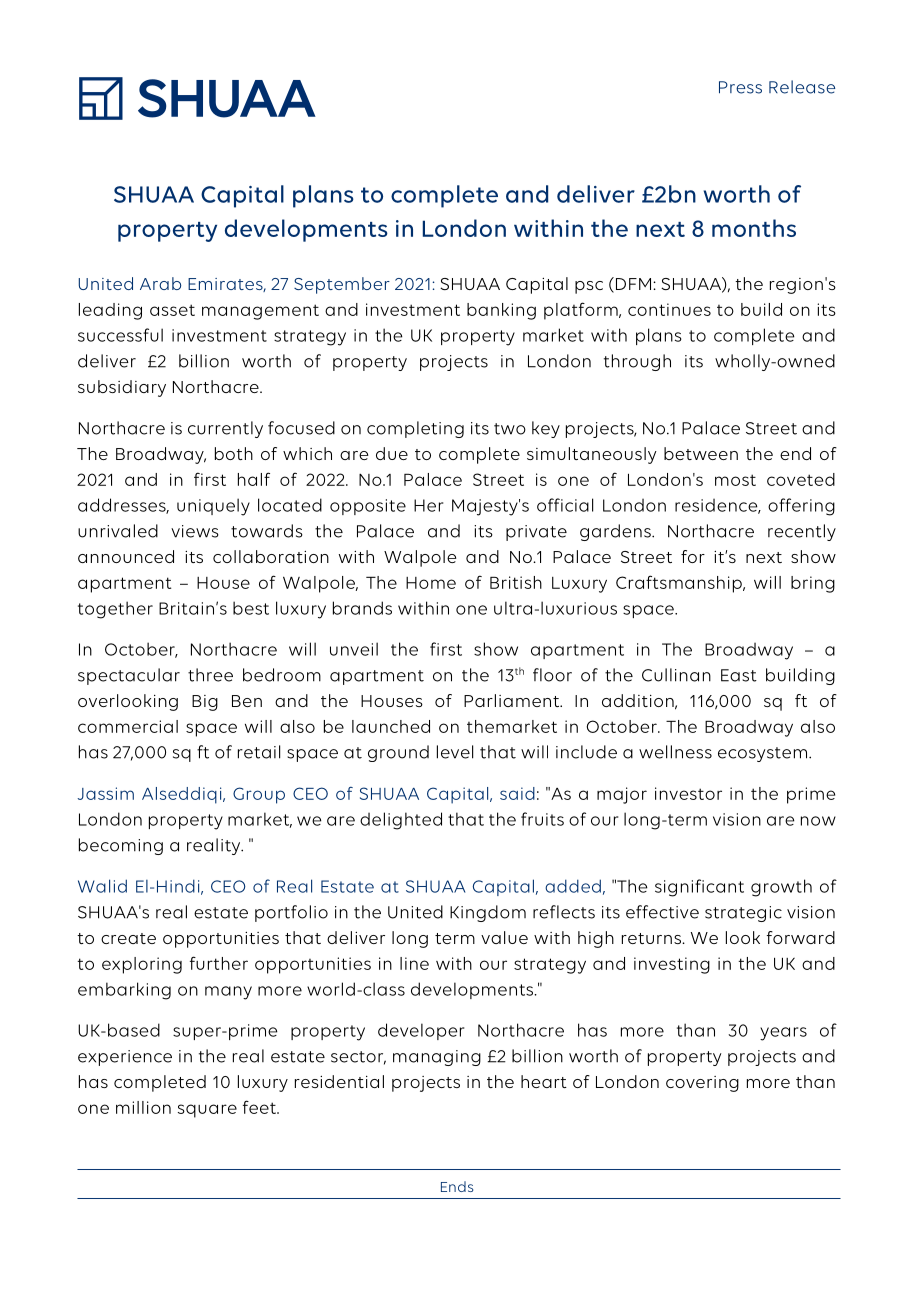 This page has width=924, height=1308. What do you see at coordinates (431, 583) in the page?
I see `Home` at bounding box center [431, 583].
